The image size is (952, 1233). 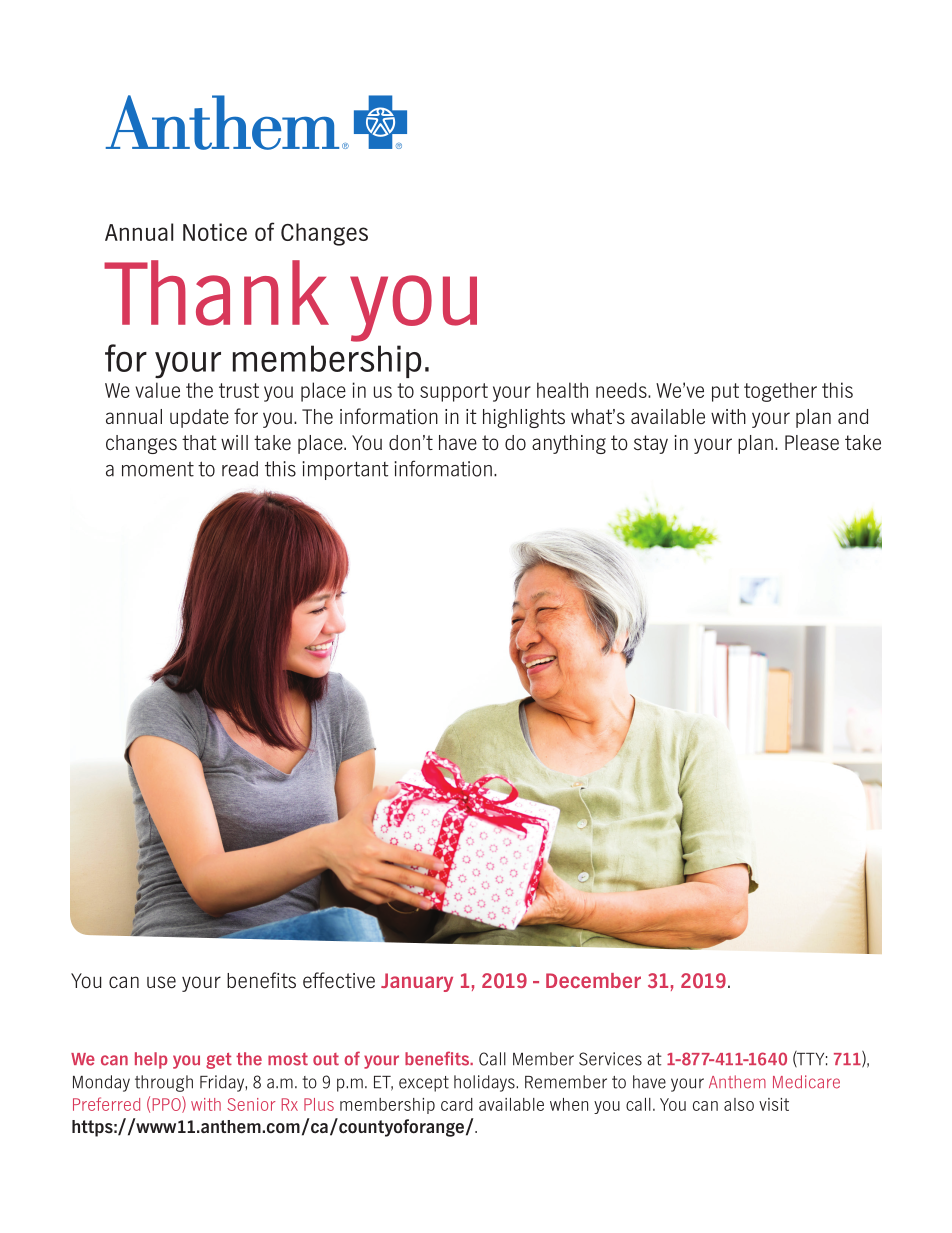 What do you see at coordinates (780, 392) in the screenshot?
I see `together` at bounding box center [780, 392].
